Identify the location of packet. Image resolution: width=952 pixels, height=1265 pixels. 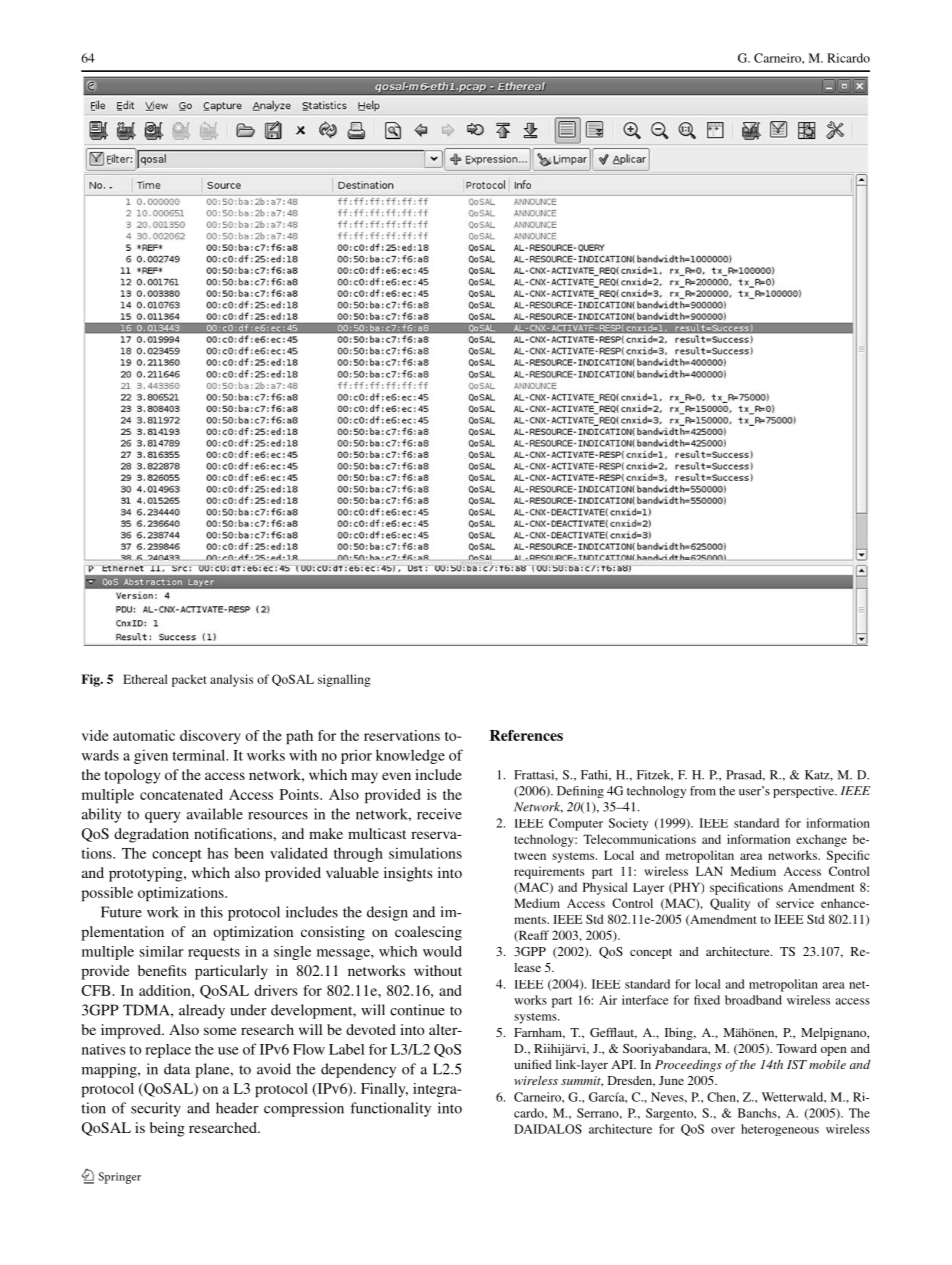
(189, 680).
